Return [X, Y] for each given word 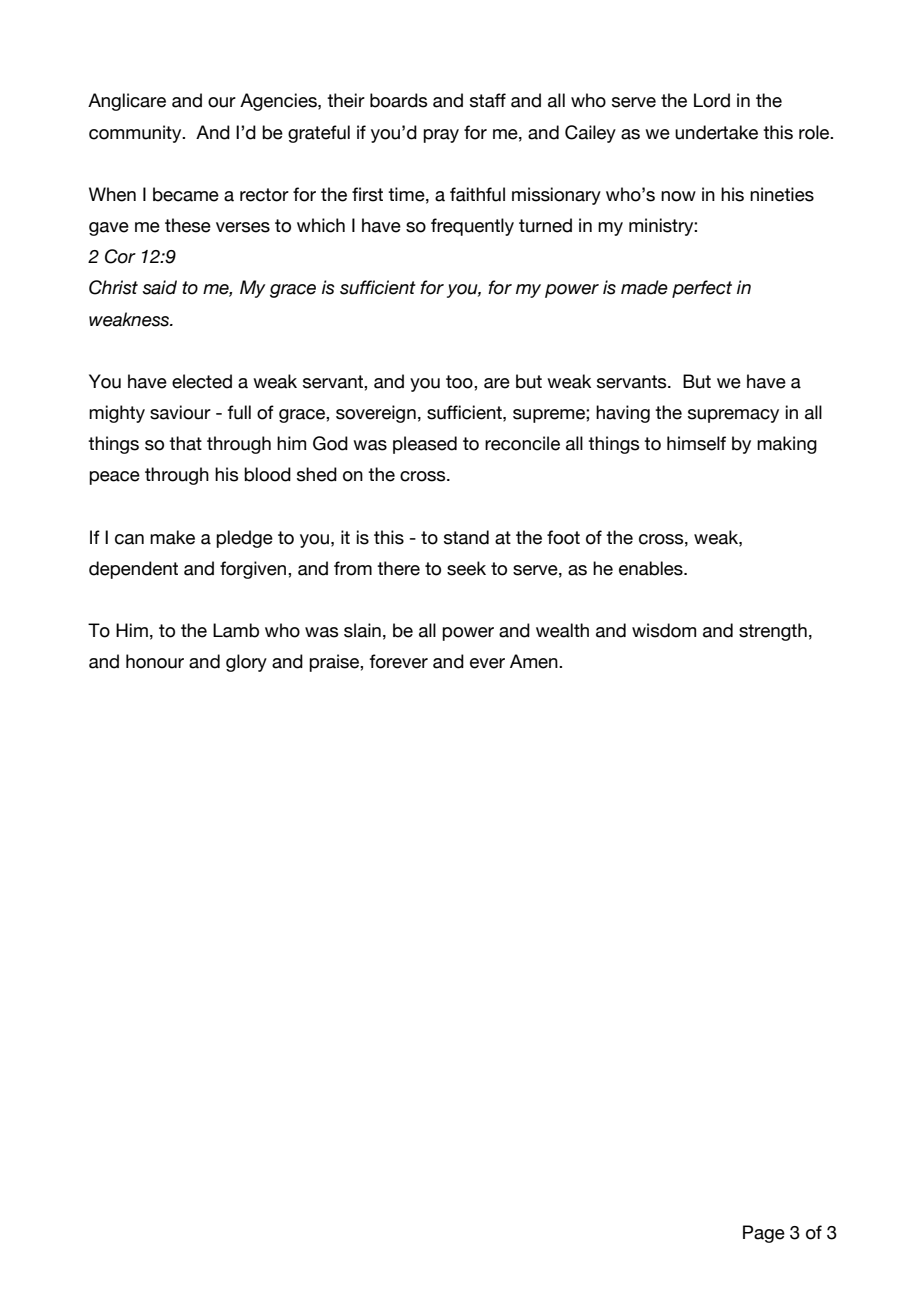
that [185, 443]
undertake [716, 132]
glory [246, 663]
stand [466, 537]
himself [696, 443]
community [136, 134]
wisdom [664, 630]
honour [155, 661]
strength [773, 632]
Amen [535, 661]
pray [441, 136]
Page [764, 1234]
